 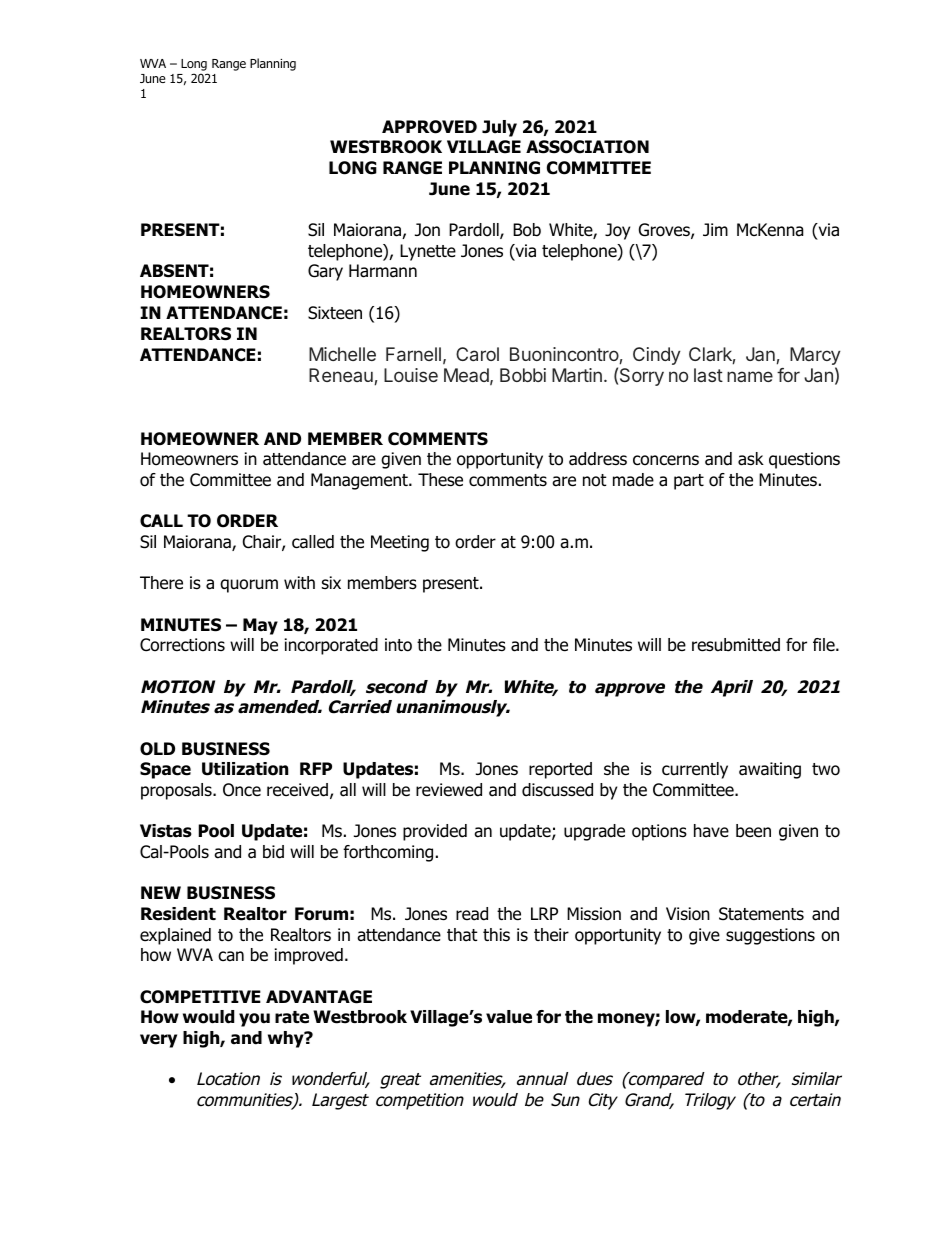 What do you see at coordinates (254, 1020) in the page?
I see `you` at bounding box center [254, 1020].
